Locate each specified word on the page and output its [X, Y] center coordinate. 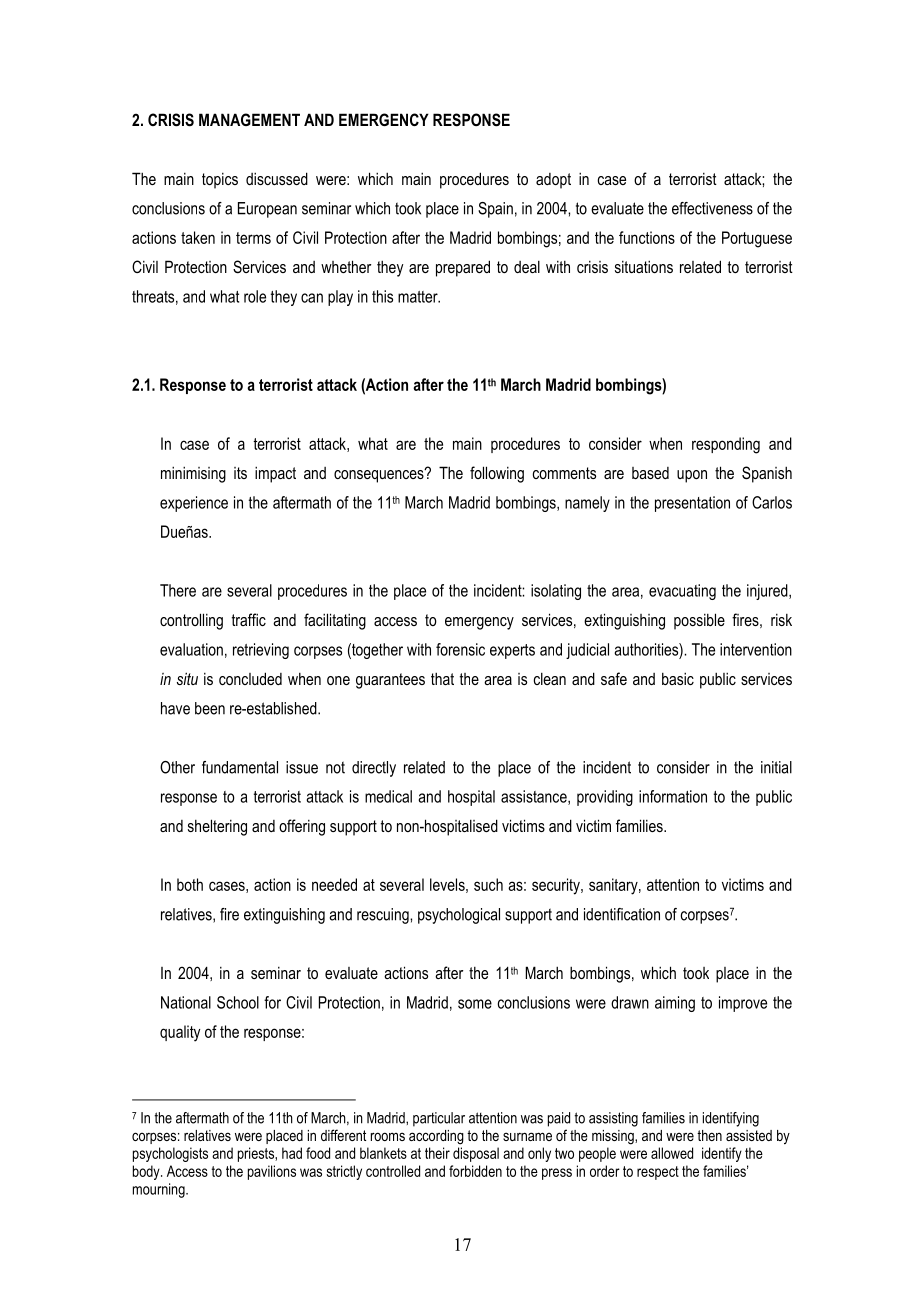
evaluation [191, 649]
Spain [495, 210]
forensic [460, 649]
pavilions [272, 1172]
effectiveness [712, 208]
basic [678, 678]
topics [220, 181]
